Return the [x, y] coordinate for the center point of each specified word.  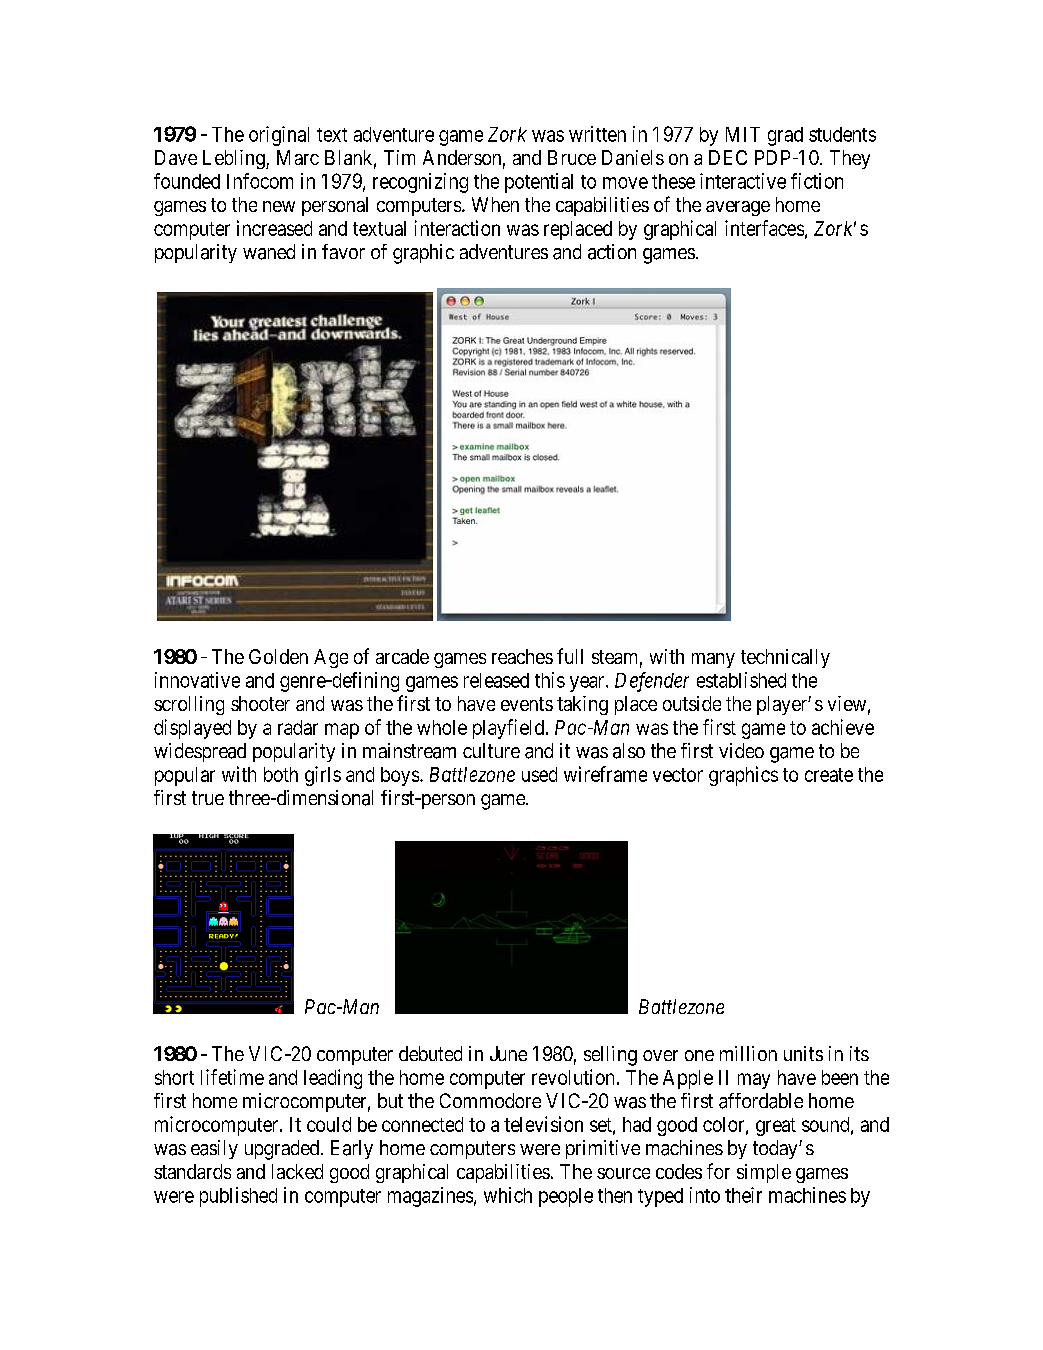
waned [269, 252]
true [208, 798]
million [748, 1053]
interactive [743, 181]
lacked [297, 1171]
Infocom [260, 181]
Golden [278, 656]
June [508, 1053]
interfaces [764, 228]
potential [539, 183]
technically [785, 658]
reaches [522, 656]
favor [343, 251]
